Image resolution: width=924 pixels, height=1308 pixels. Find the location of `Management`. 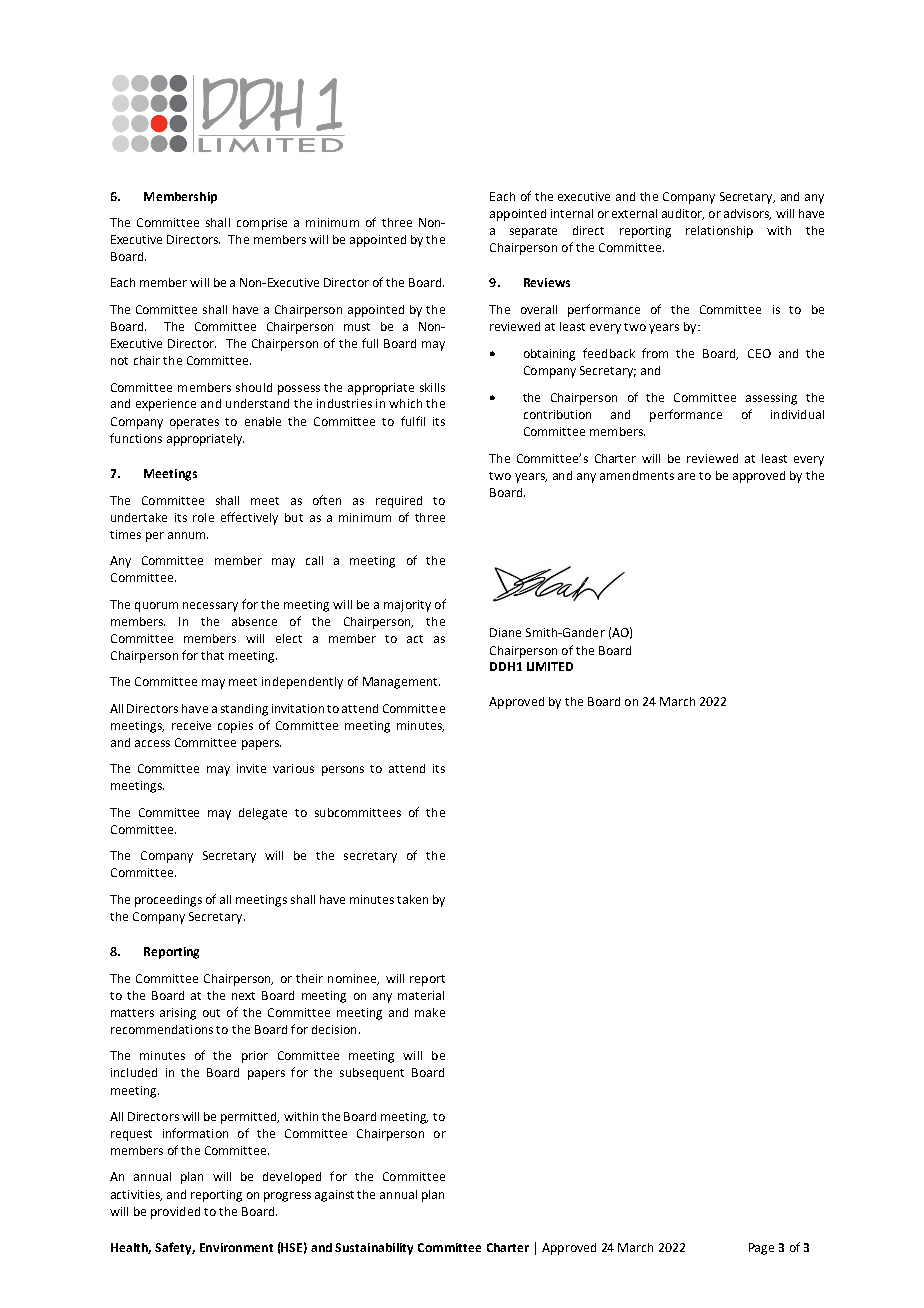

Management is located at coordinates (401, 683).
